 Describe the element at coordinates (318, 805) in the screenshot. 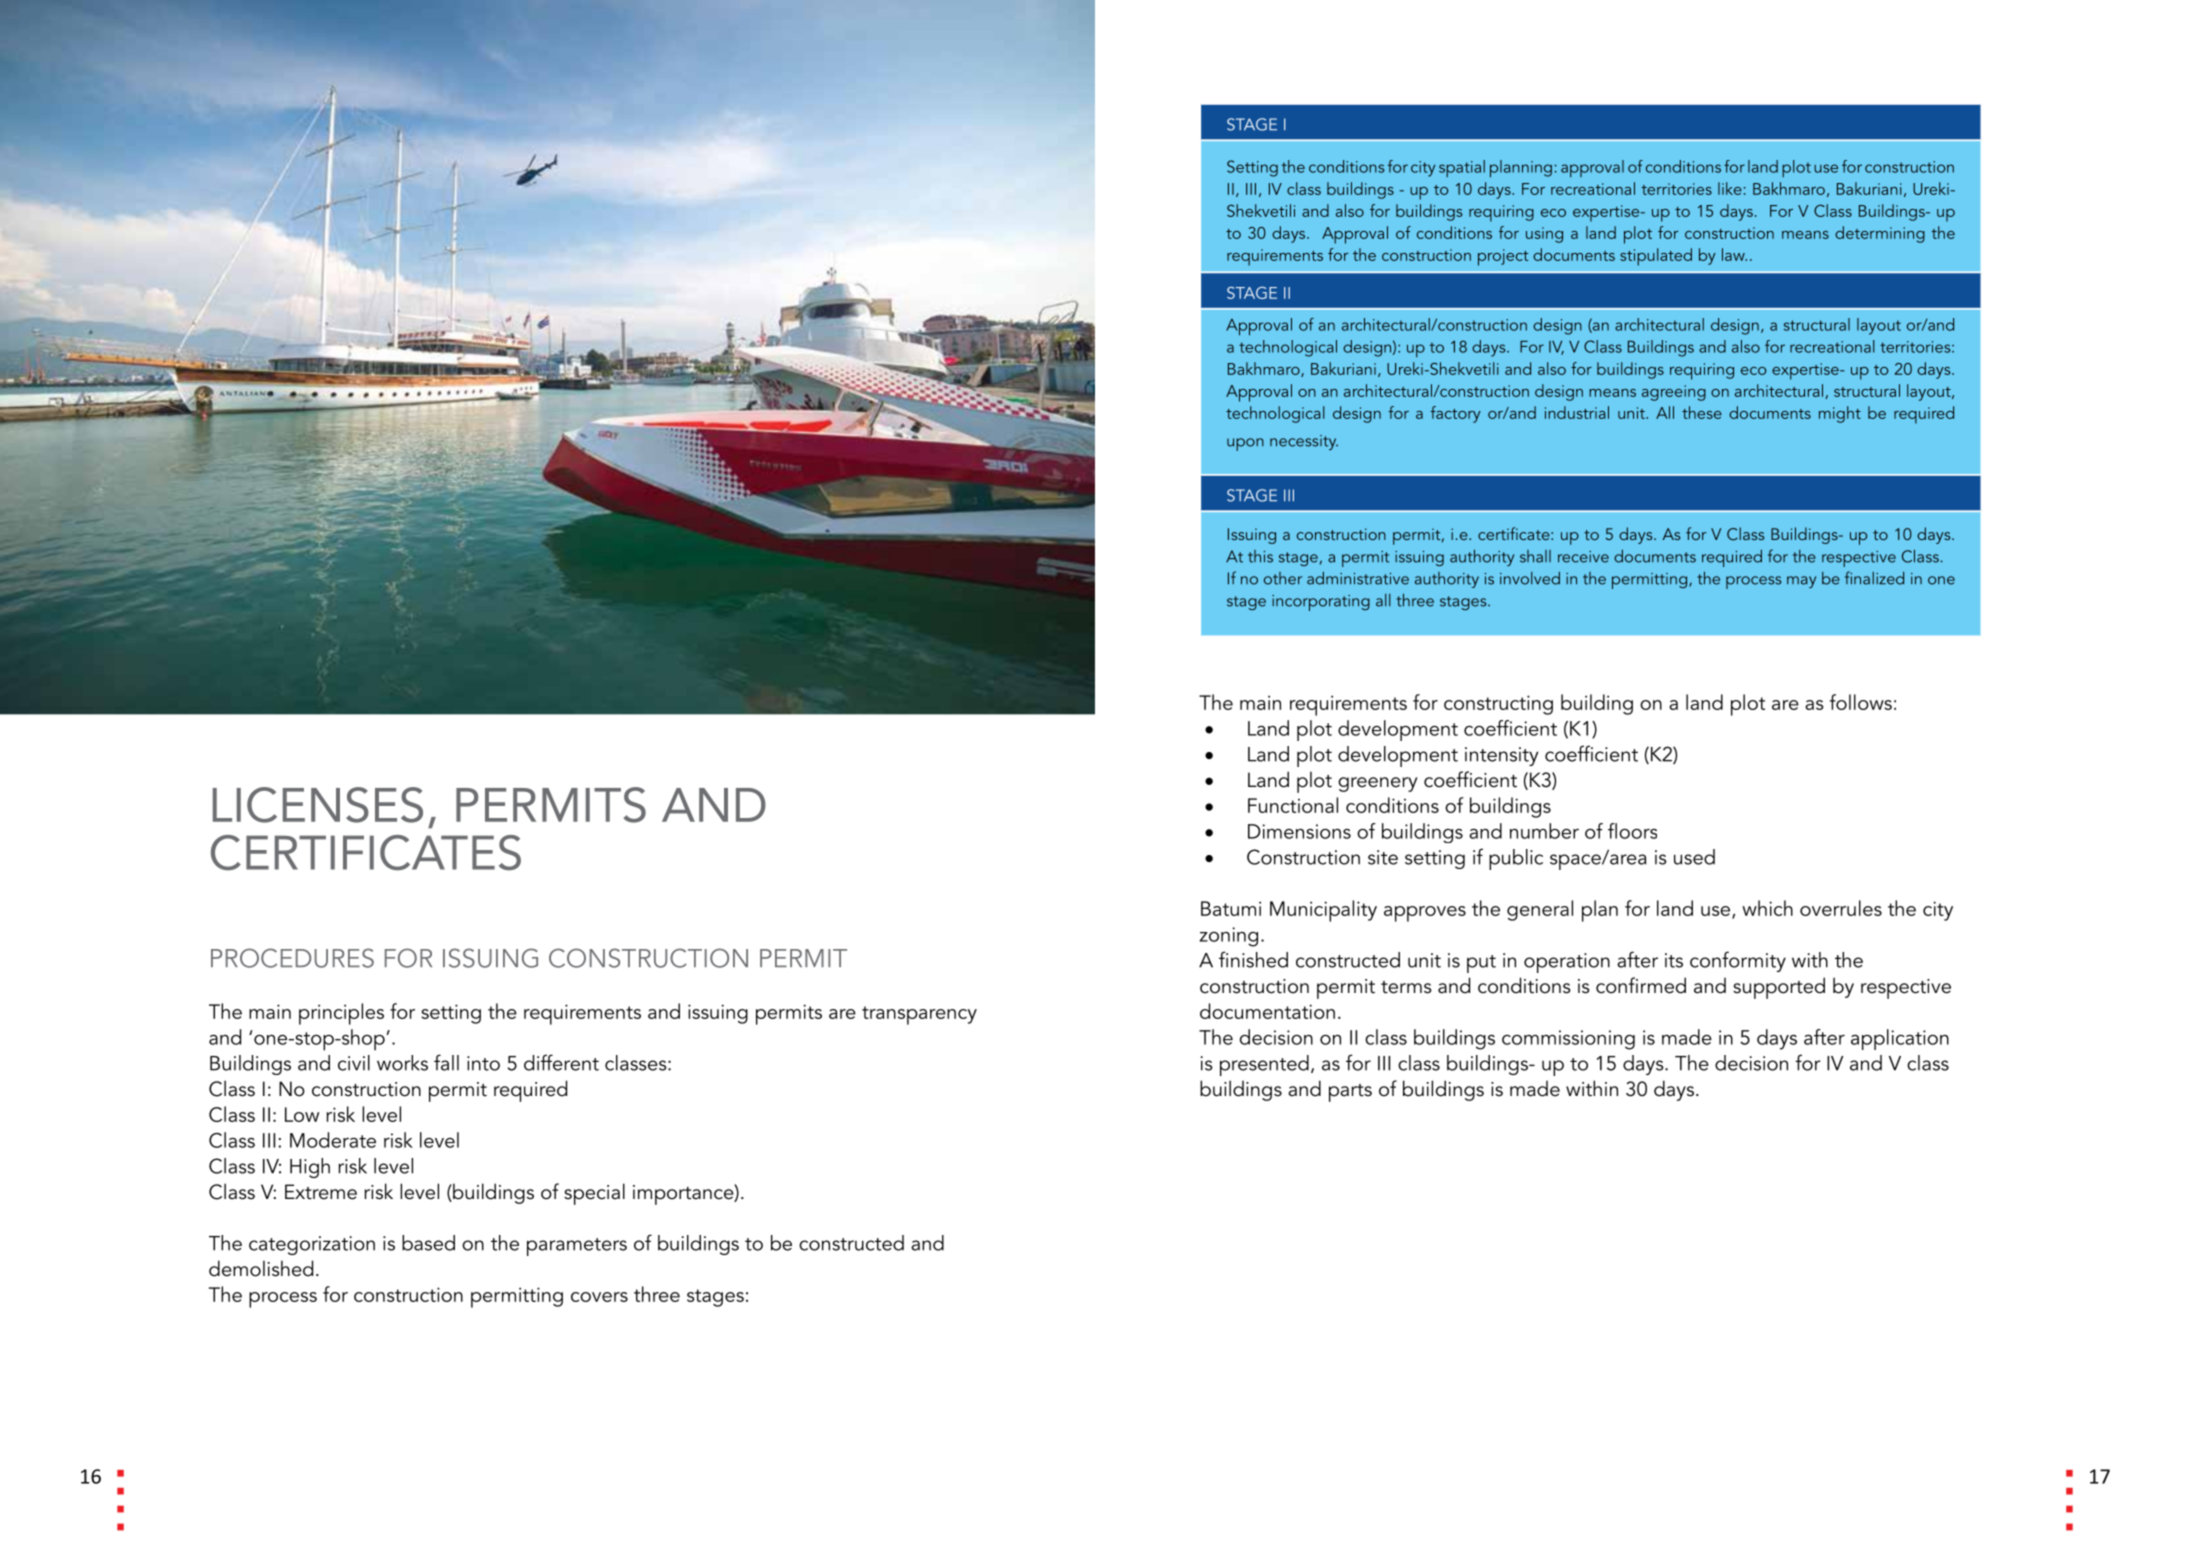

I see `LICENSES` at that location.
